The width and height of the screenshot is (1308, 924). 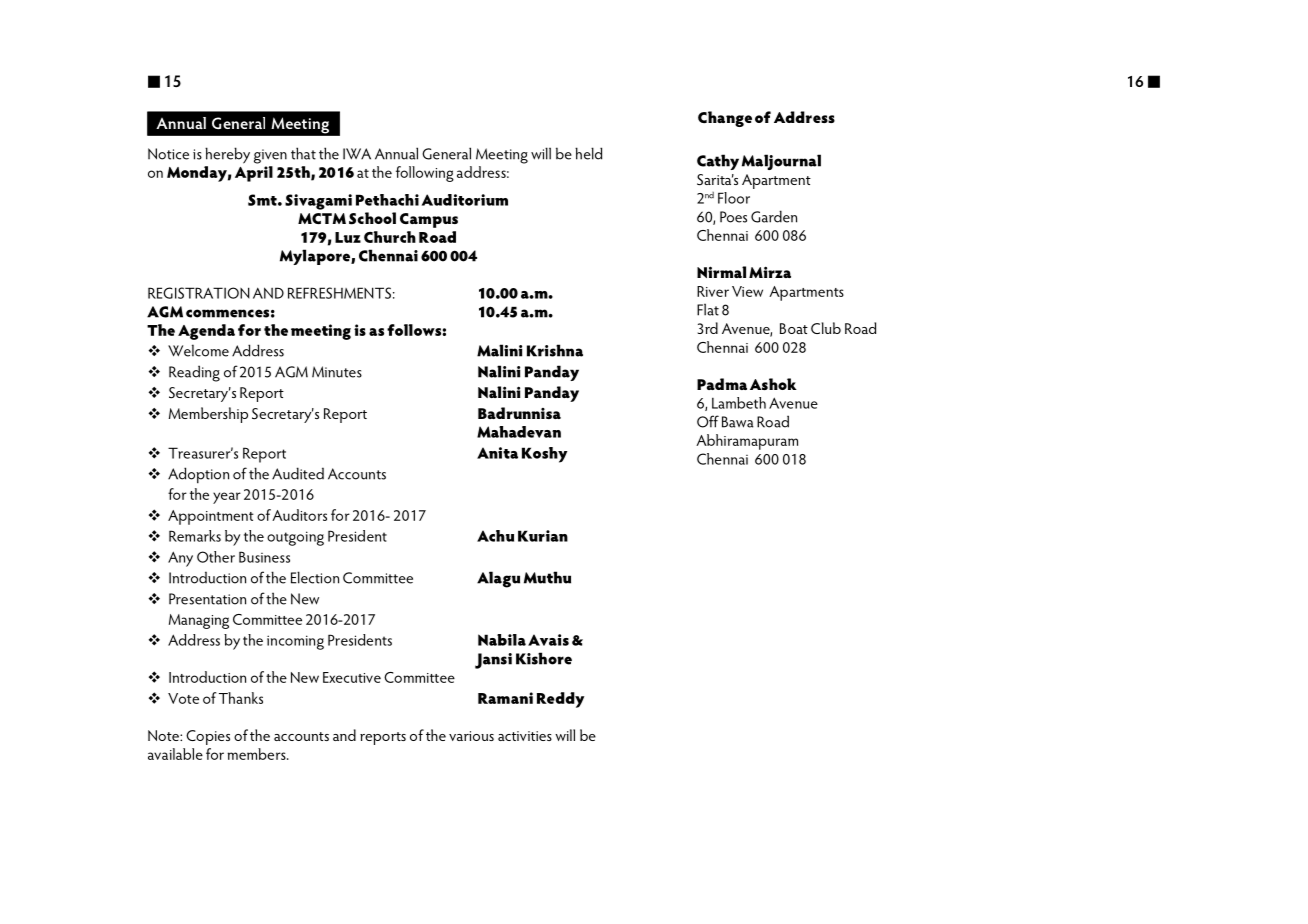 I want to click on various, so click(x=471, y=736).
